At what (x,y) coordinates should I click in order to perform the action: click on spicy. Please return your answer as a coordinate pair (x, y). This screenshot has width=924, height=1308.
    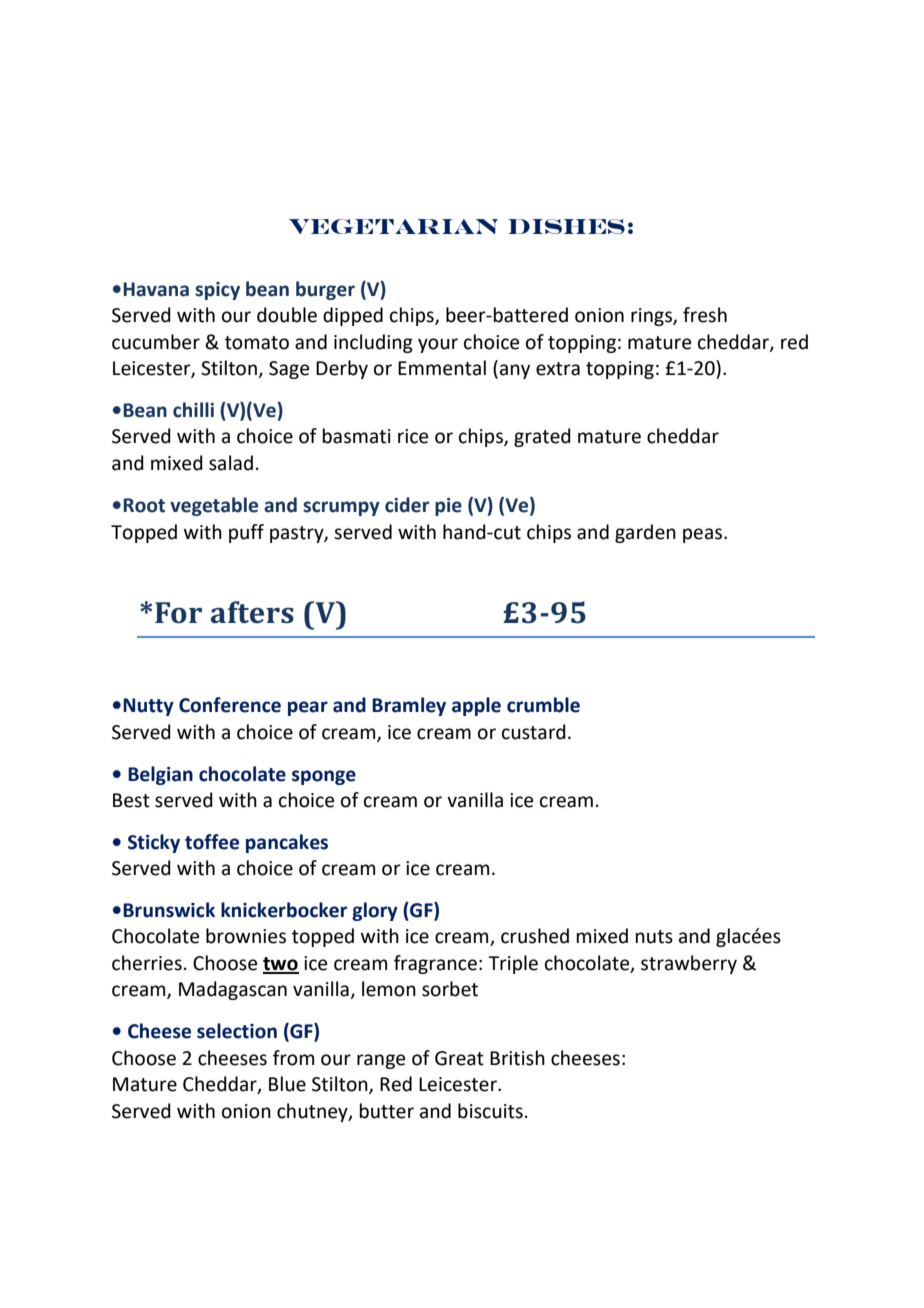
    Looking at the image, I should click on (217, 291).
